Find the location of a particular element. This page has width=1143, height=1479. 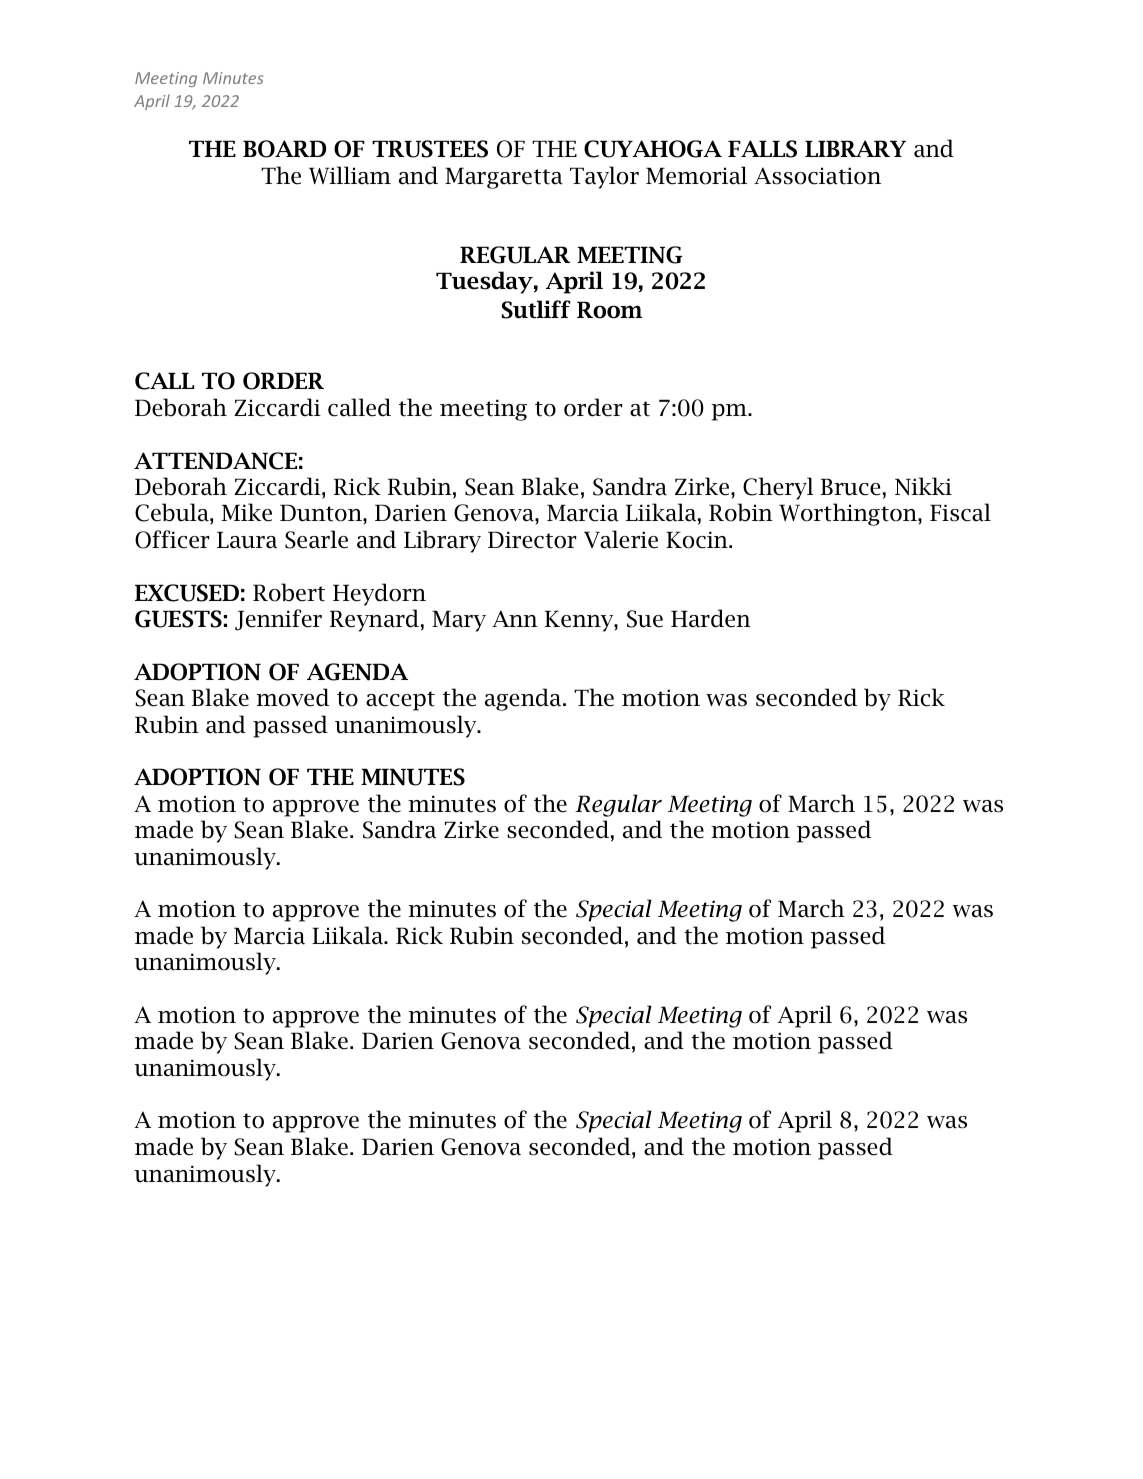

Bruce is located at coordinates (850, 487).
